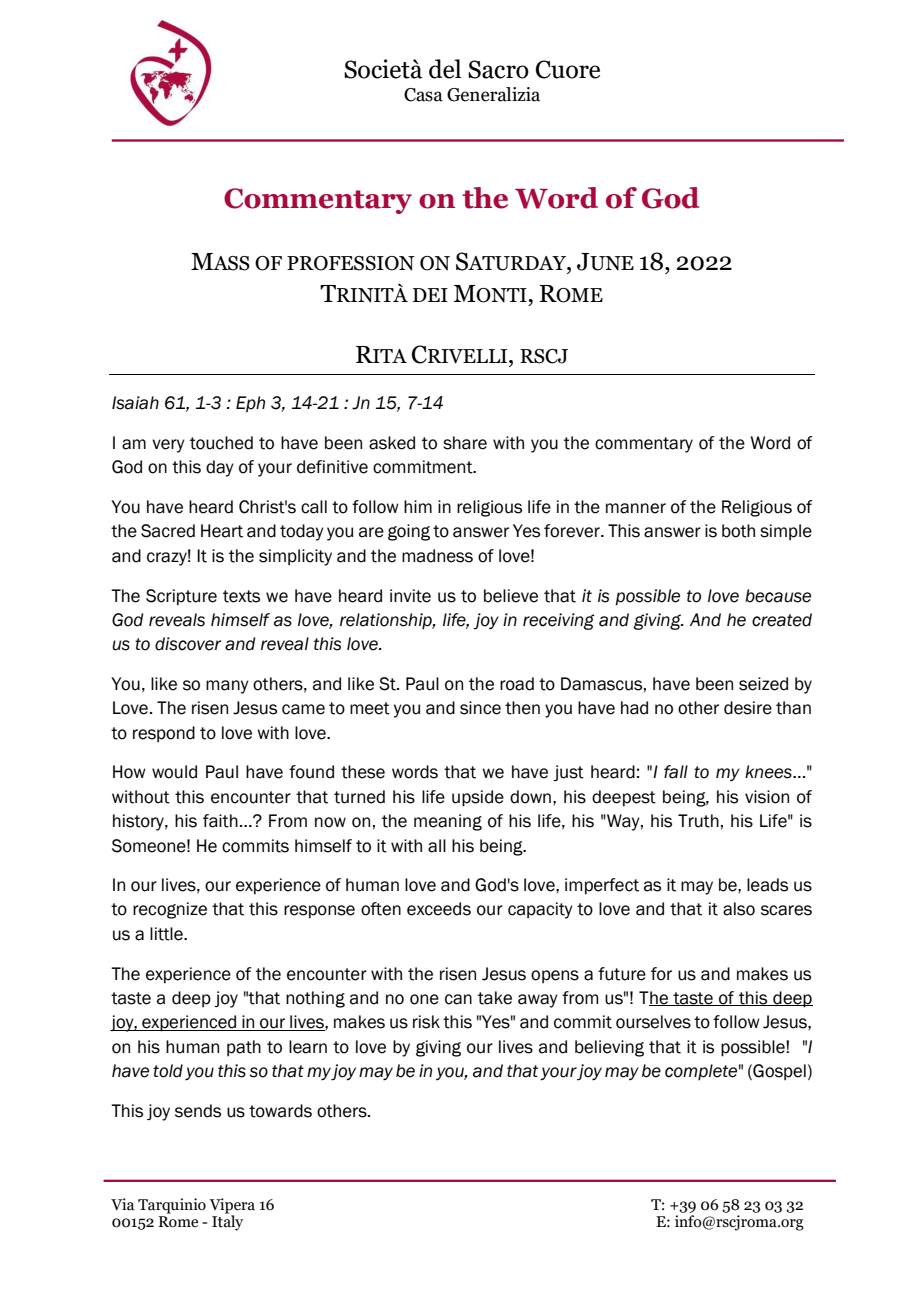 This screenshot has height=1308, width=924. What do you see at coordinates (437, 556) in the screenshot?
I see `madness` at bounding box center [437, 556].
